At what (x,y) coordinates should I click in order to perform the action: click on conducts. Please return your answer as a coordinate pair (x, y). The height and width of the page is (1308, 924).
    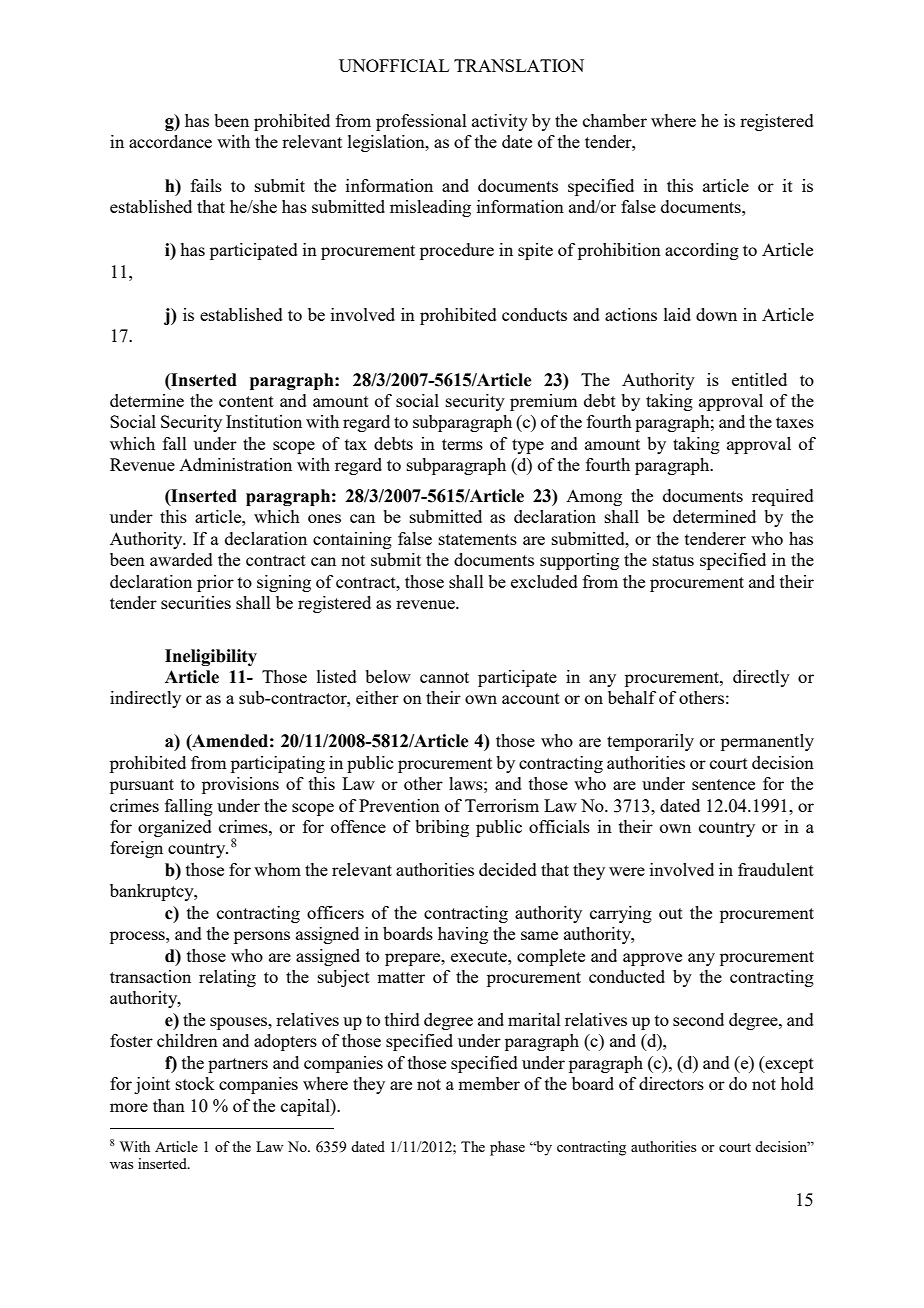
    Looking at the image, I should click on (534, 314).
